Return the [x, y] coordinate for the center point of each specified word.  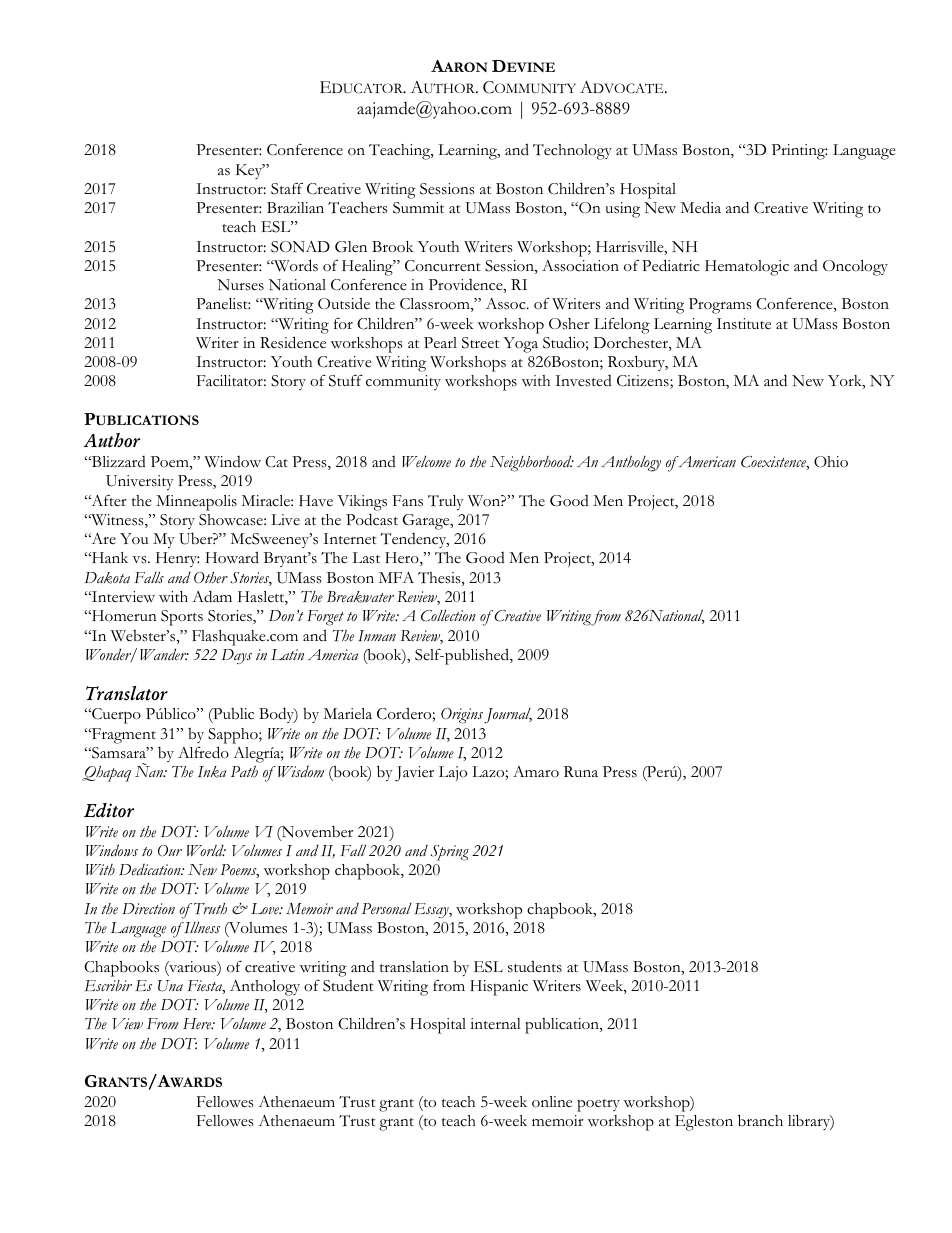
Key [250, 171]
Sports [182, 618]
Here [198, 1024]
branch [760, 1120]
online [552, 1102]
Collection [448, 616]
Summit [418, 208]
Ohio [831, 461]
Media [700, 207]
